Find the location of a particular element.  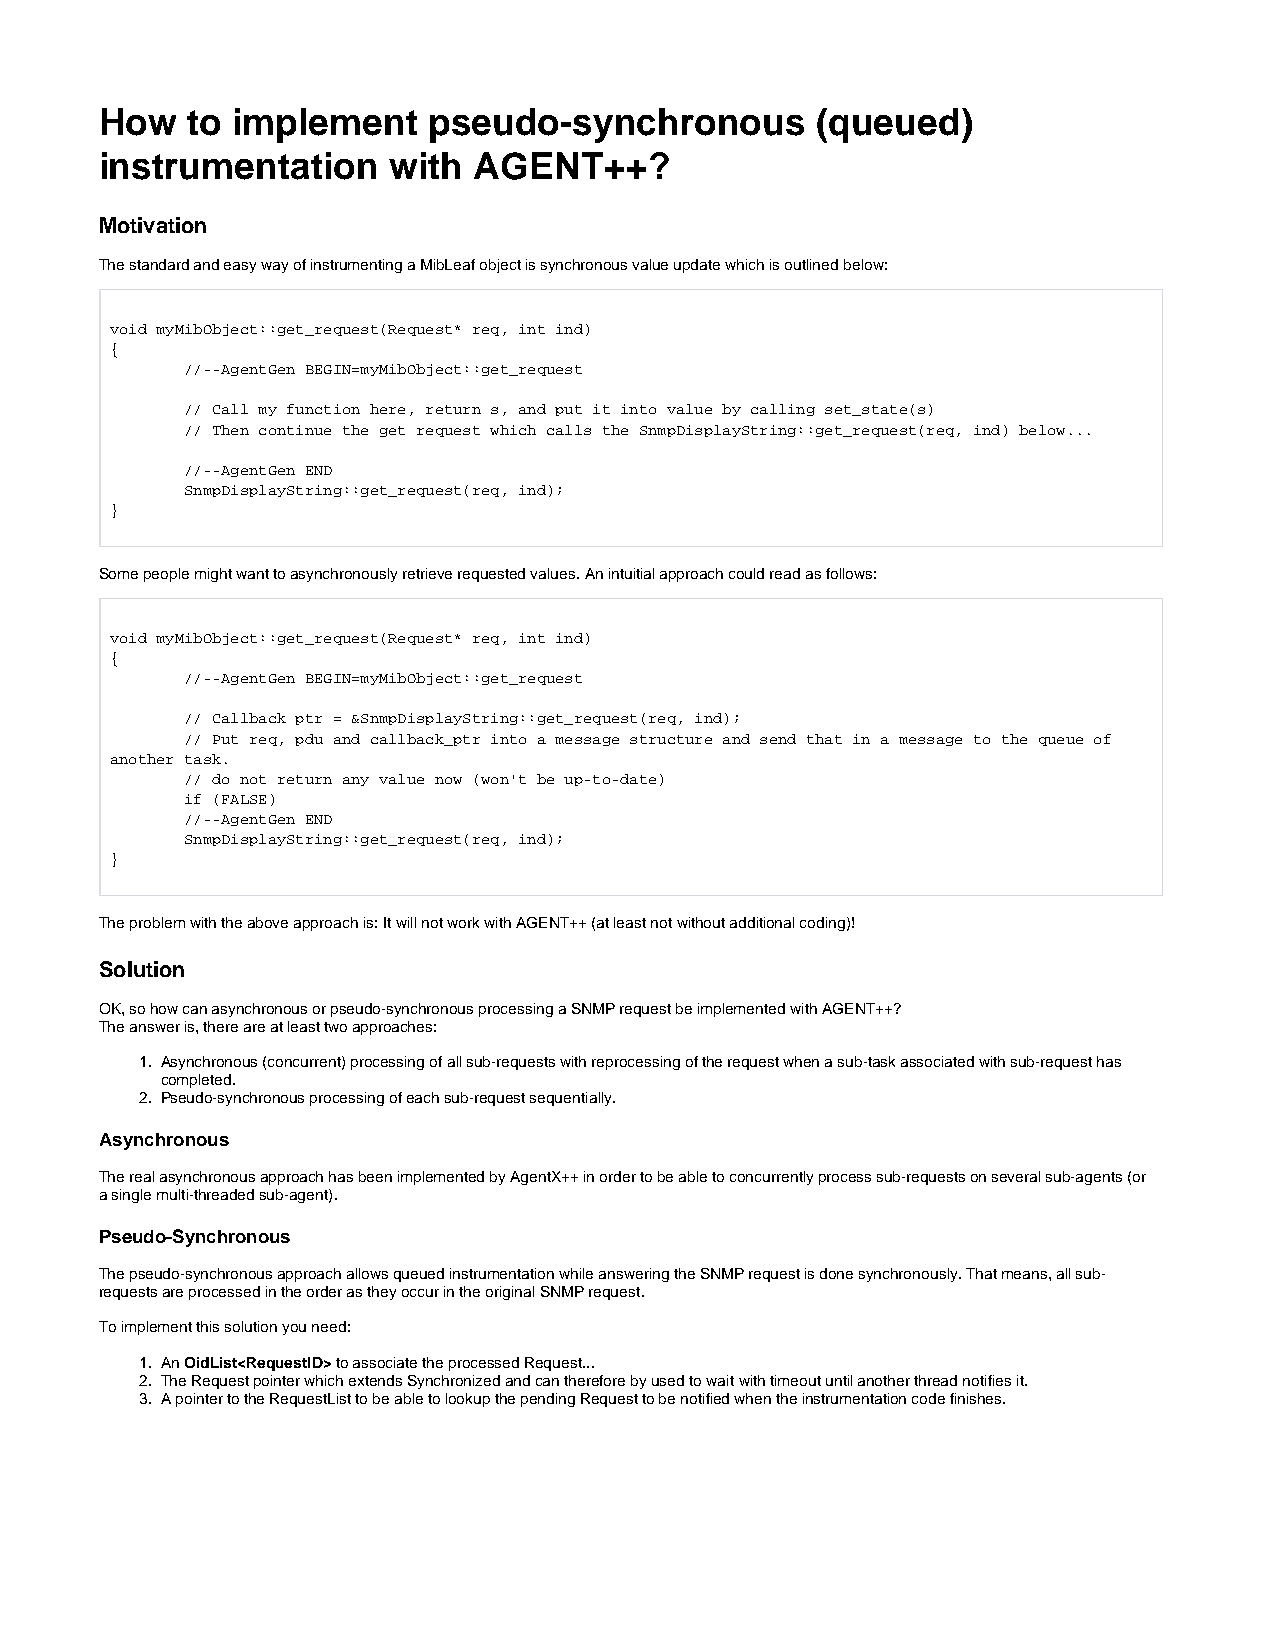

might is located at coordinates (213, 575).
